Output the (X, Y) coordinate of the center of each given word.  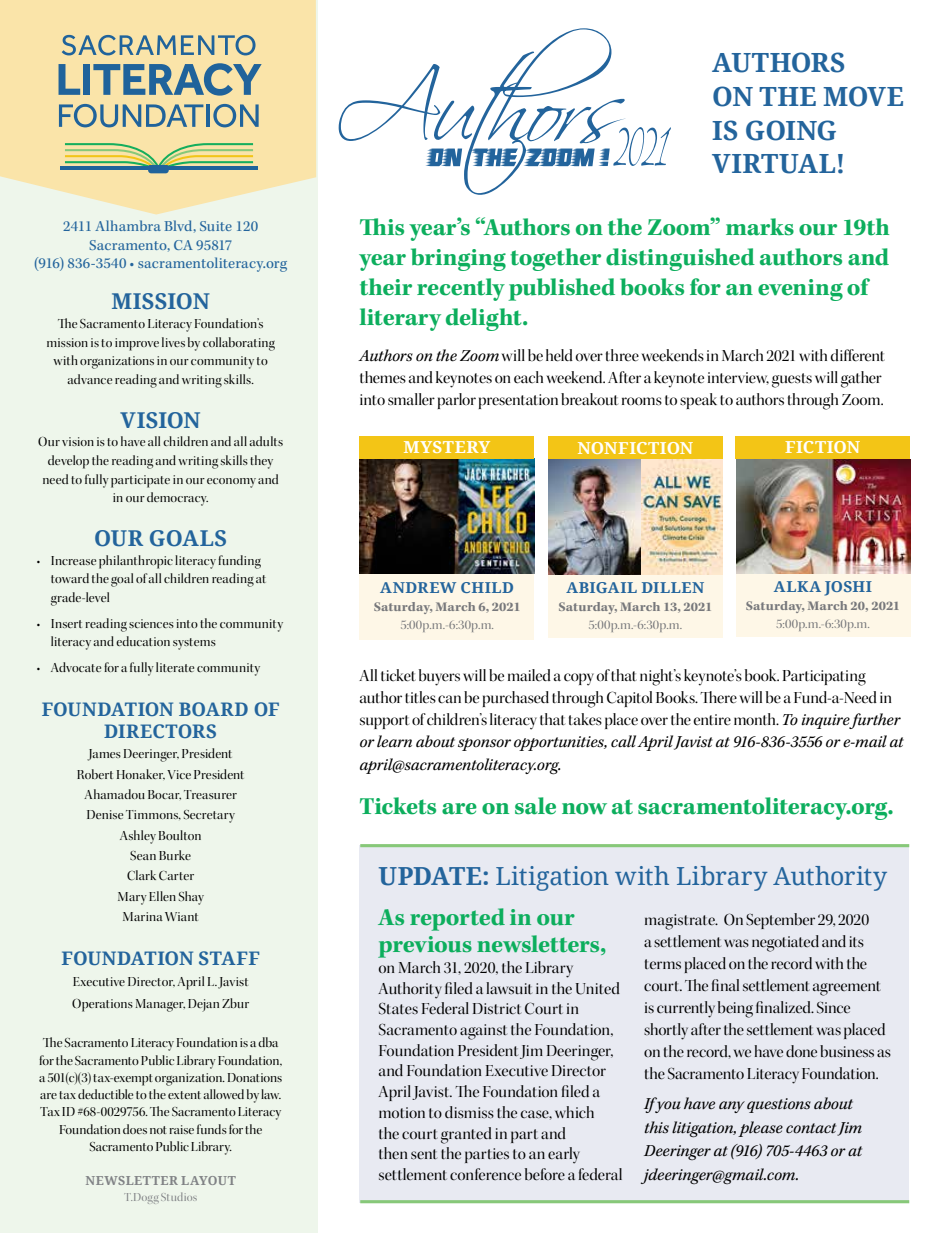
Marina (143, 916)
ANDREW (418, 587)
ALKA (797, 586)
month (756, 719)
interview (738, 378)
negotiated (785, 943)
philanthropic (136, 562)
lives (173, 342)
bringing (458, 259)
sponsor (484, 744)
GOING (791, 130)
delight (485, 319)
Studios (179, 1196)
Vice (179, 774)
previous (425, 947)
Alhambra (128, 225)
